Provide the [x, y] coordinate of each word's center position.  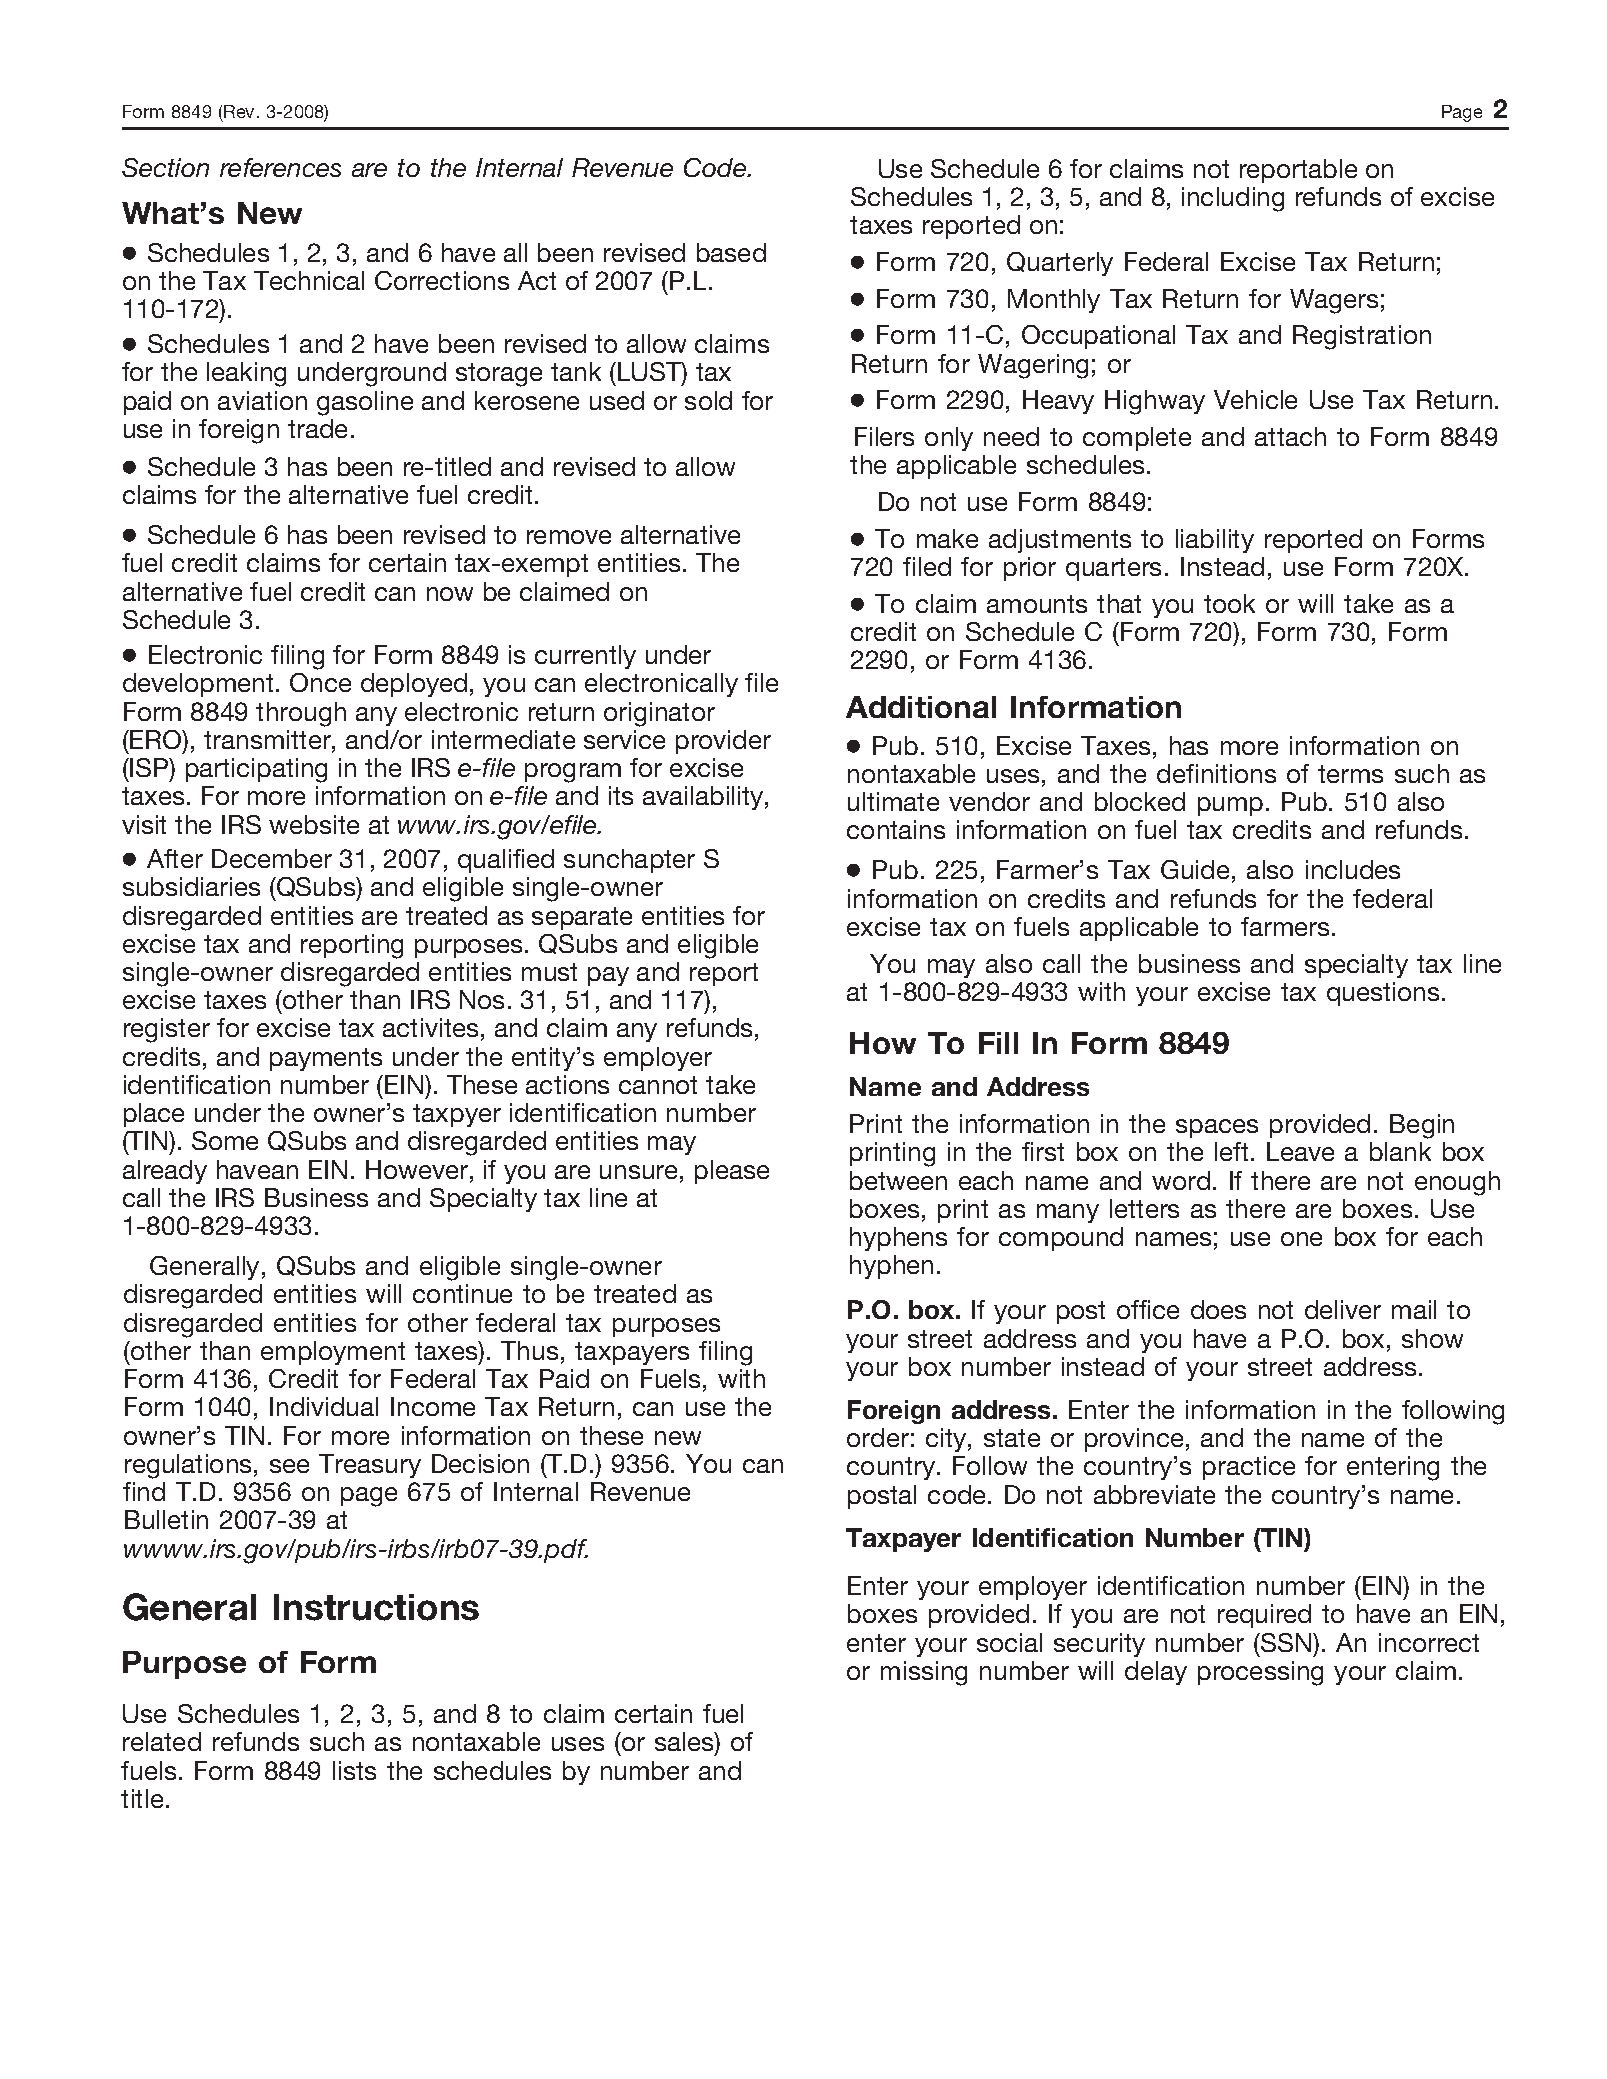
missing [924, 1673]
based [731, 252]
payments [326, 1059]
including [1233, 199]
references [280, 167]
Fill [998, 1043]
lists [354, 1770]
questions [1383, 994]
